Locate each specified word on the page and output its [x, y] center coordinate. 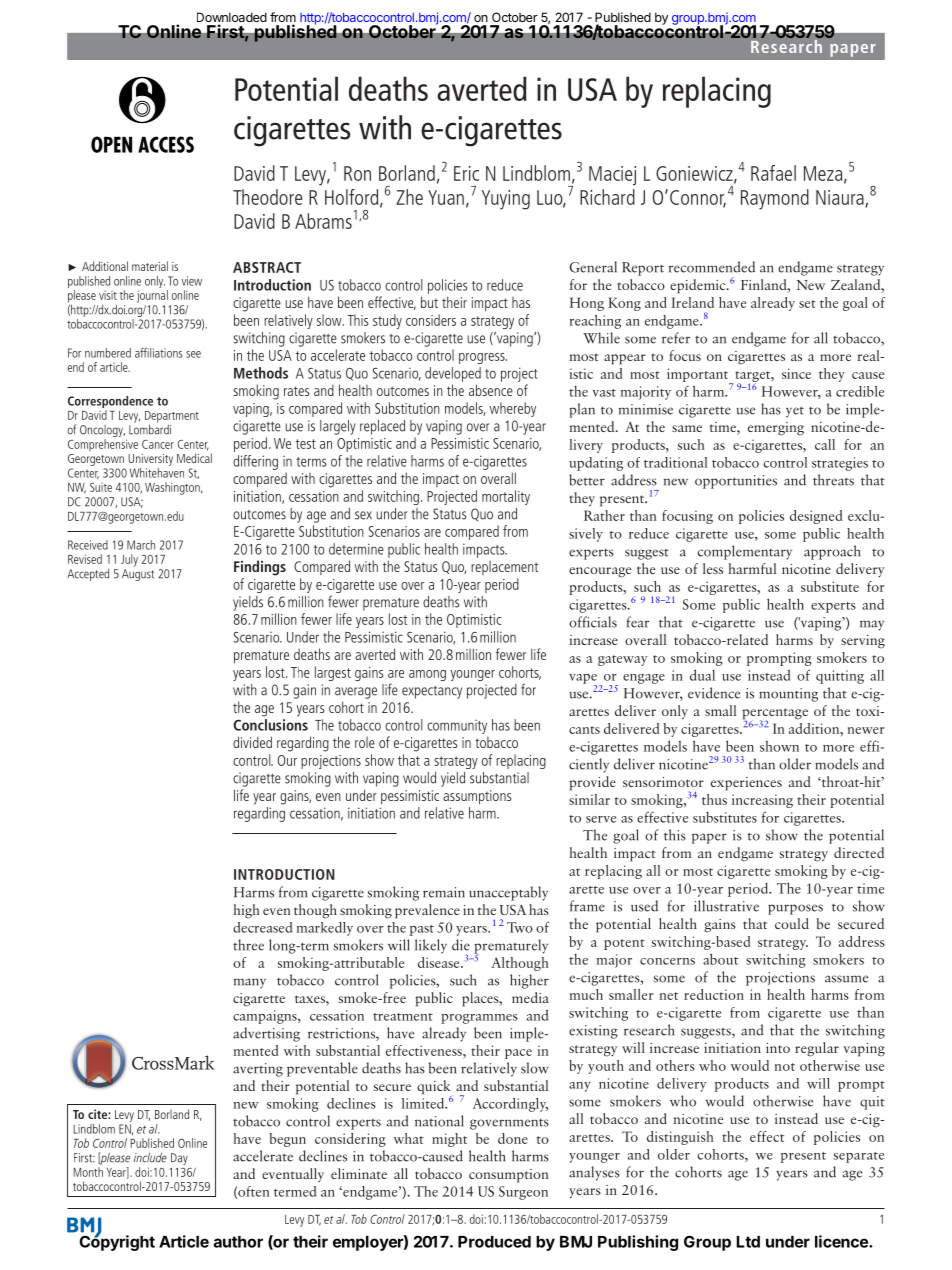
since [796, 373]
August [138, 575]
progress [483, 358]
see [193, 354]
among [427, 675]
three [248, 945]
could [792, 923]
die [461, 945]
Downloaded [232, 18]
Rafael [773, 173]
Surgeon [523, 1193]
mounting [788, 695]
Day [179, 1159]
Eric [466, 173]
